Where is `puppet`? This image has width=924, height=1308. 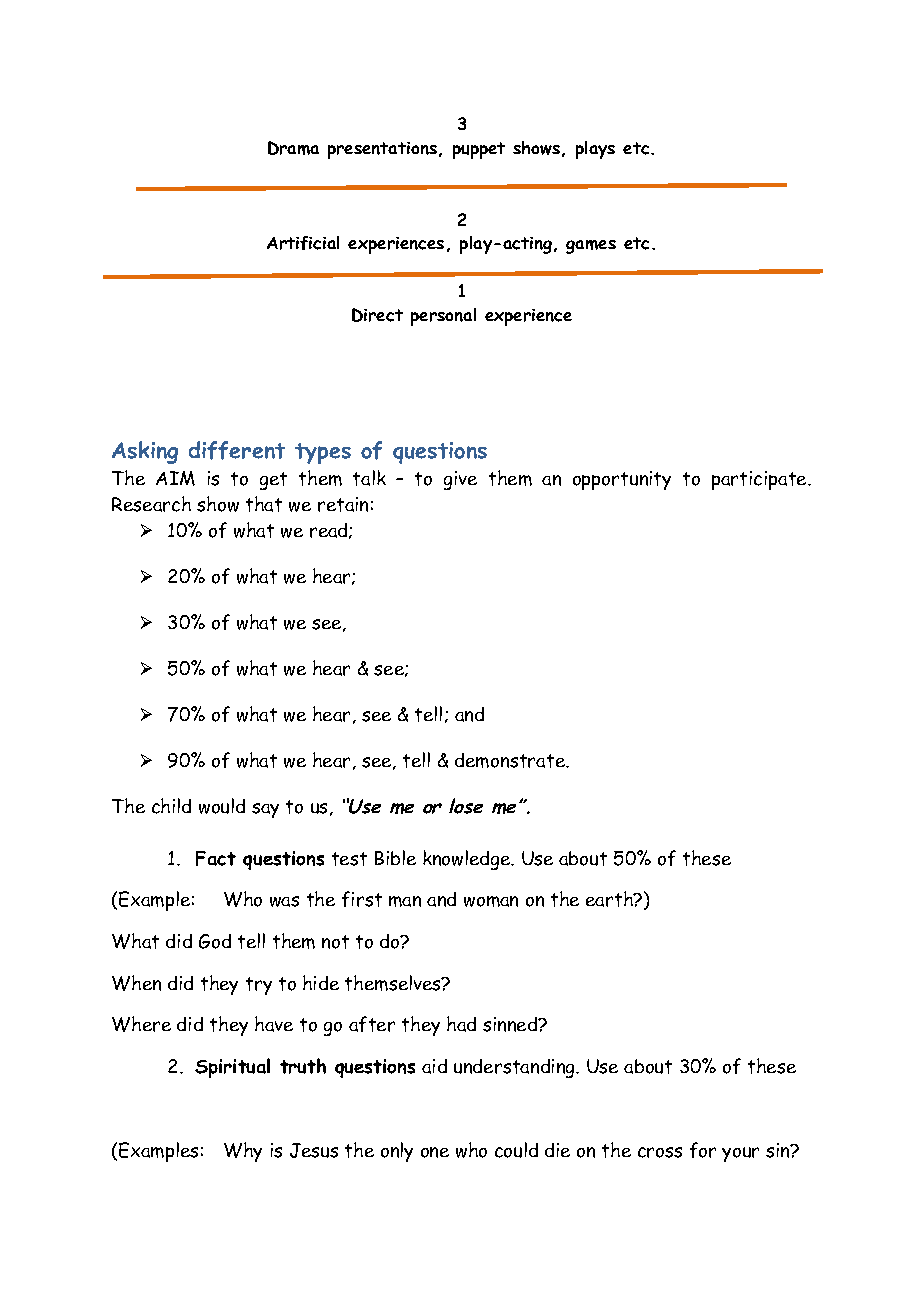
puppet is located at coordinates (479, 150).
